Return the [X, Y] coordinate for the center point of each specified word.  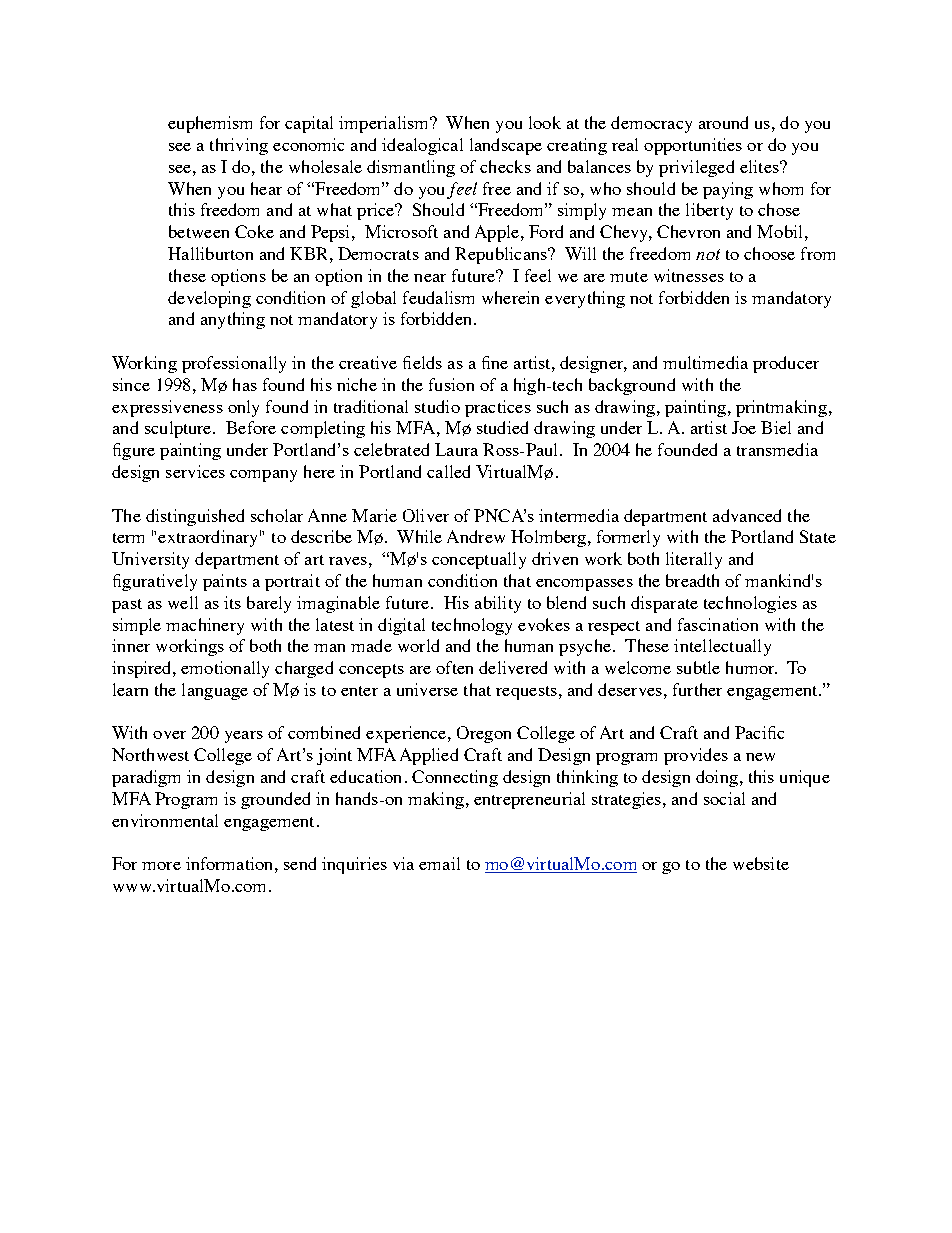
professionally [234, 364]
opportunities [693, 146]
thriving [239, 146]
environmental [165, 820]
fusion [451, 384]
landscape [506, 146]
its [232, 602]
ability [498, 604]
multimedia [705, 362]
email [439, 863]
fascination [718, 624]
